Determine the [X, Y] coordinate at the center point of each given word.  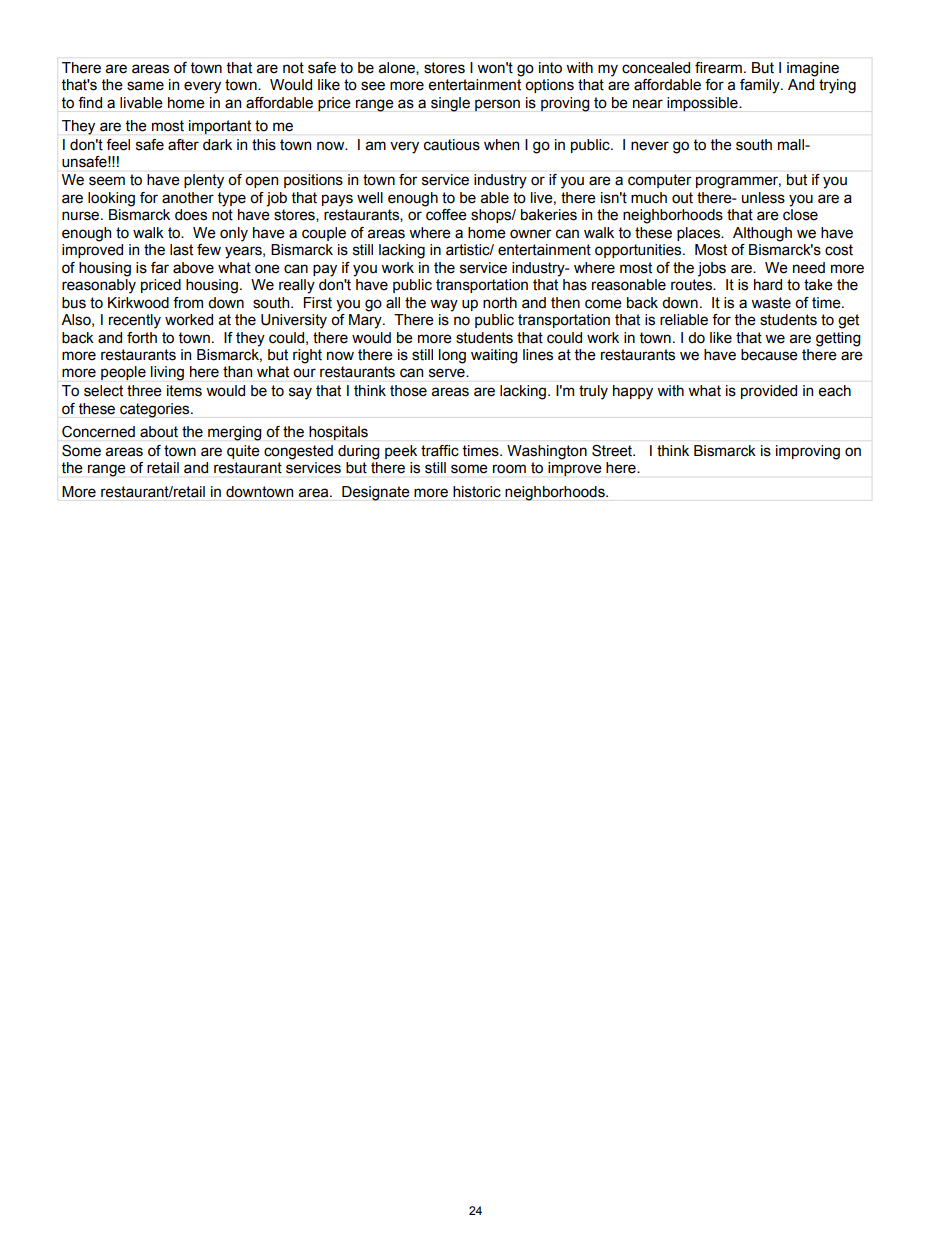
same [145, 86]
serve [448, 373]
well [370, 198]
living [167, 373]
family [761, 86]
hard [768, 285]
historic [477, 492]
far [160, 268]
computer [659, 181]
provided [769, 392]
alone [398, 68]
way [444, 305]
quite [243, 452]
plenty [204, 181]
